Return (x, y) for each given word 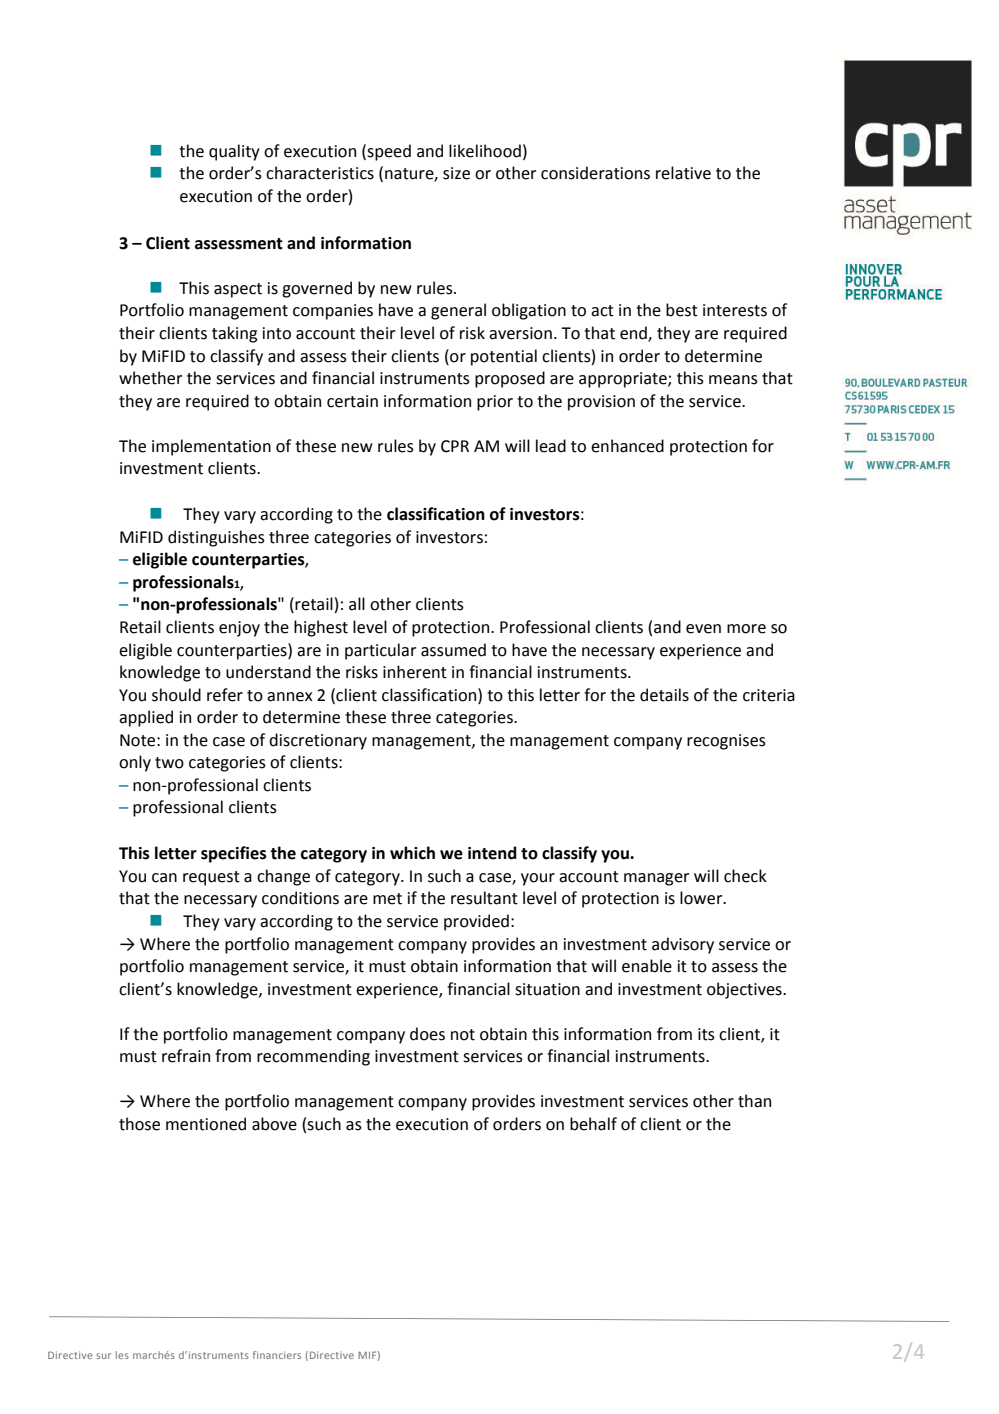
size (456, 173)
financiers (277, 1355)
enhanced (627, 446)
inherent (415, 672)
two (169, 763)
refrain (186, 1056)
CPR (455, 446)
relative (683, 173)
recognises (726, 742)
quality (234, 152)
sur (103, 1356)
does (427, 1034)
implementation (211, 447)
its (706, 1034)
